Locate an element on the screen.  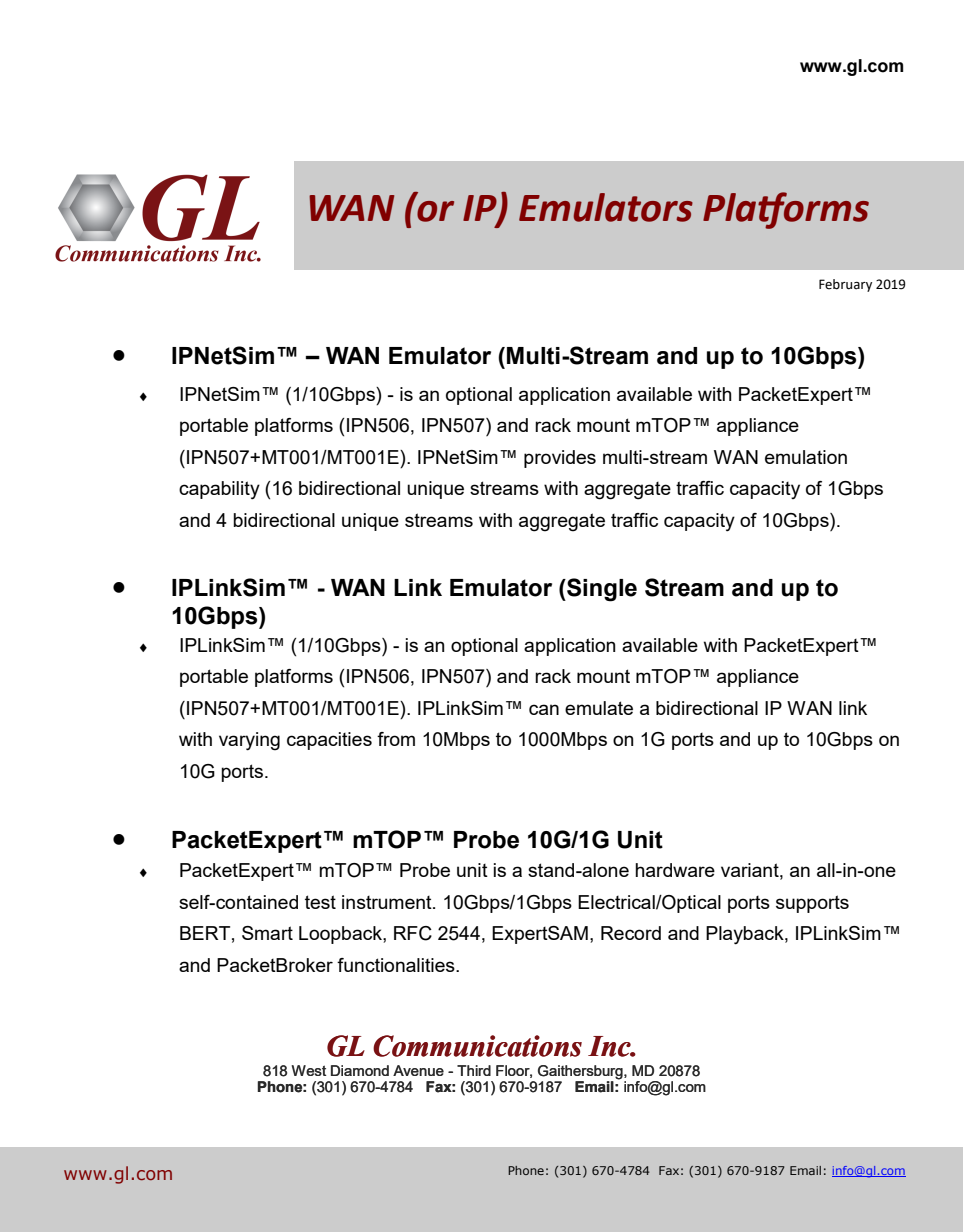
capacities is located at coordinates (329, 741).
